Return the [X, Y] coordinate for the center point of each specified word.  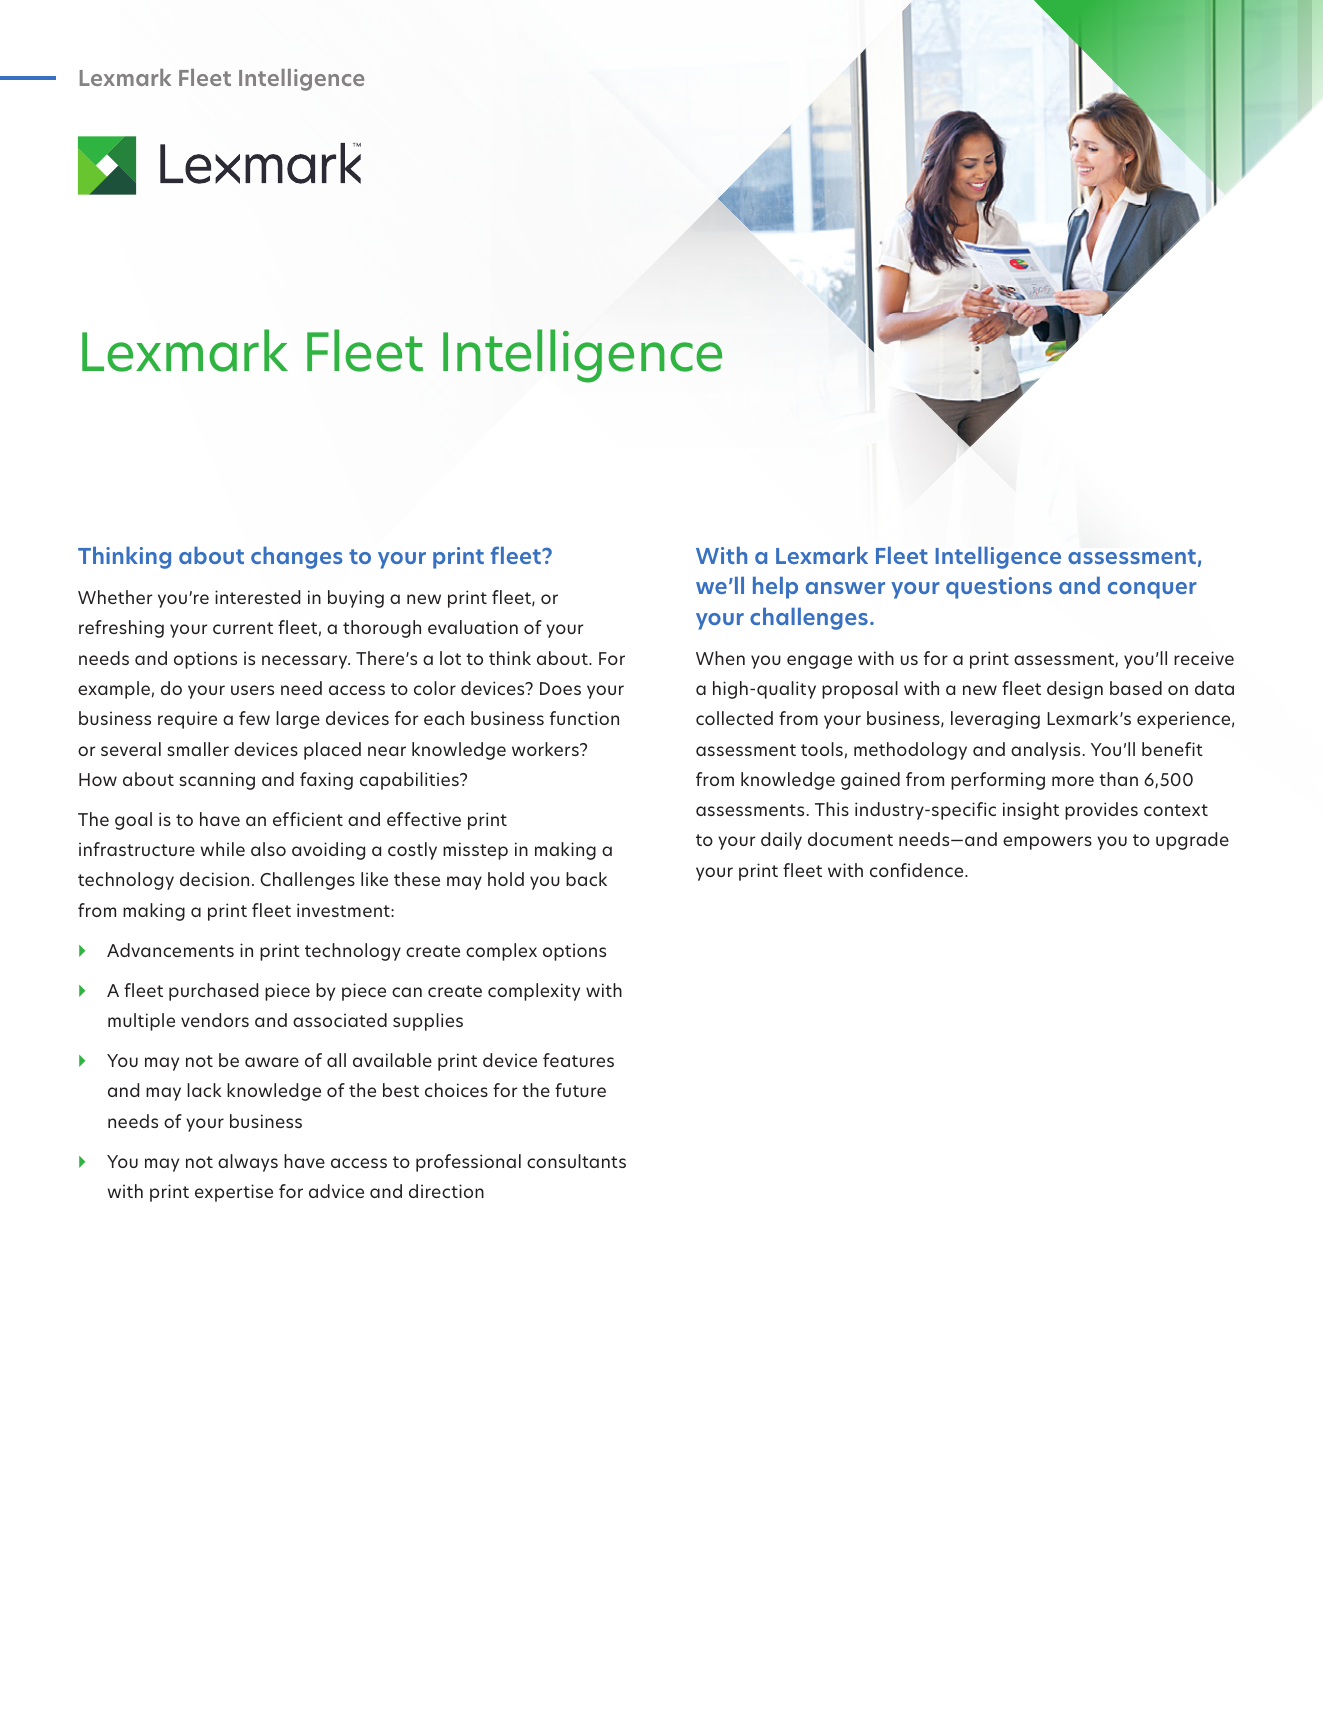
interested [257, 597]
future [580, 1090]
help [775, 588]
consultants [576, 1161]
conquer [1152, 590]
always [248, 1163]
